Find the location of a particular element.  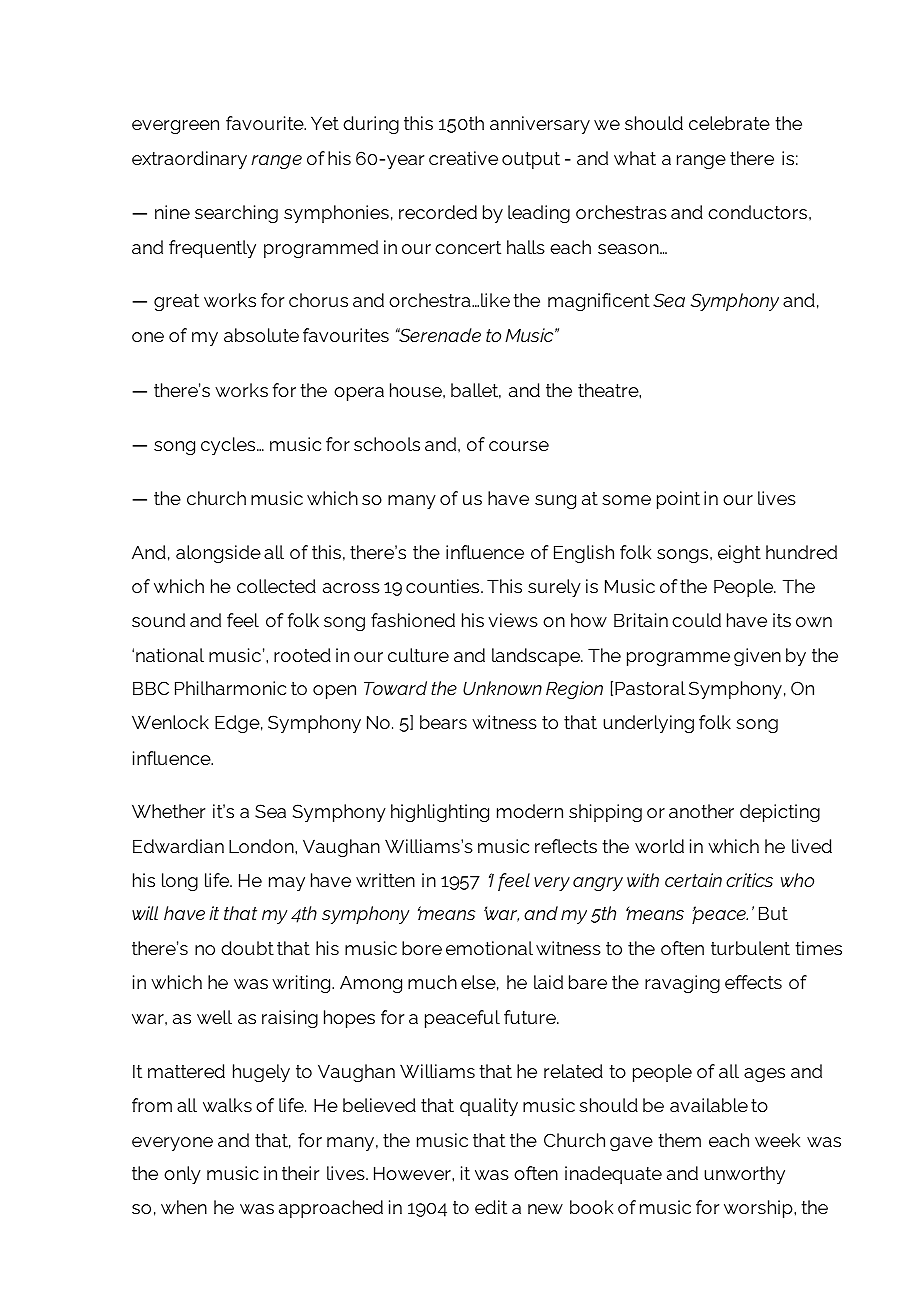

only is located at coordinates (182, 1175).
